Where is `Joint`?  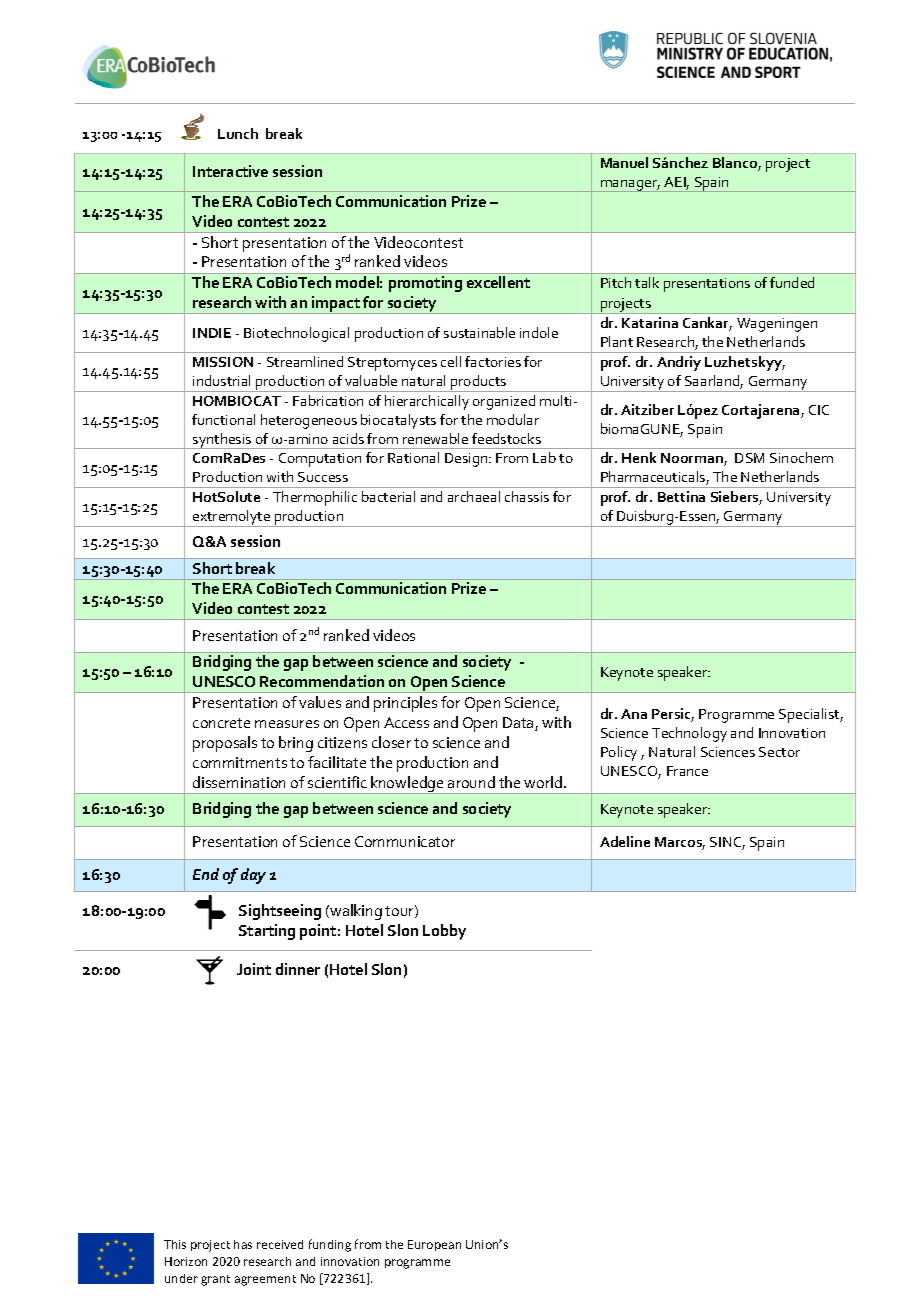
Joint is located at coordinates (254, 969).
